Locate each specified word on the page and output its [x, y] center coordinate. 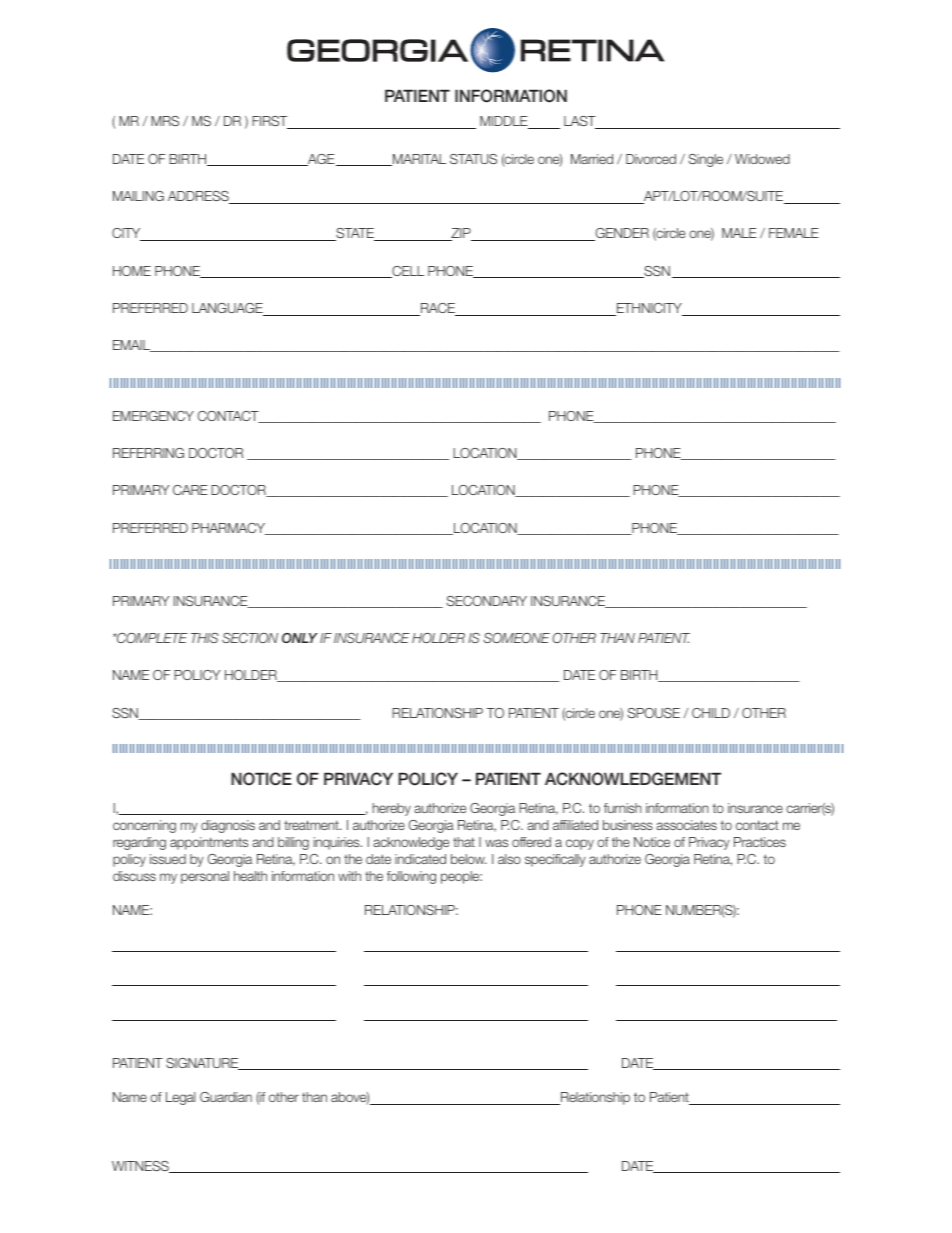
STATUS [473, 159]
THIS [205, 638]
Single [706, 160]
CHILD [711, 713]
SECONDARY [487, 601]
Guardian [226, 1097]
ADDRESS [199, 197]
